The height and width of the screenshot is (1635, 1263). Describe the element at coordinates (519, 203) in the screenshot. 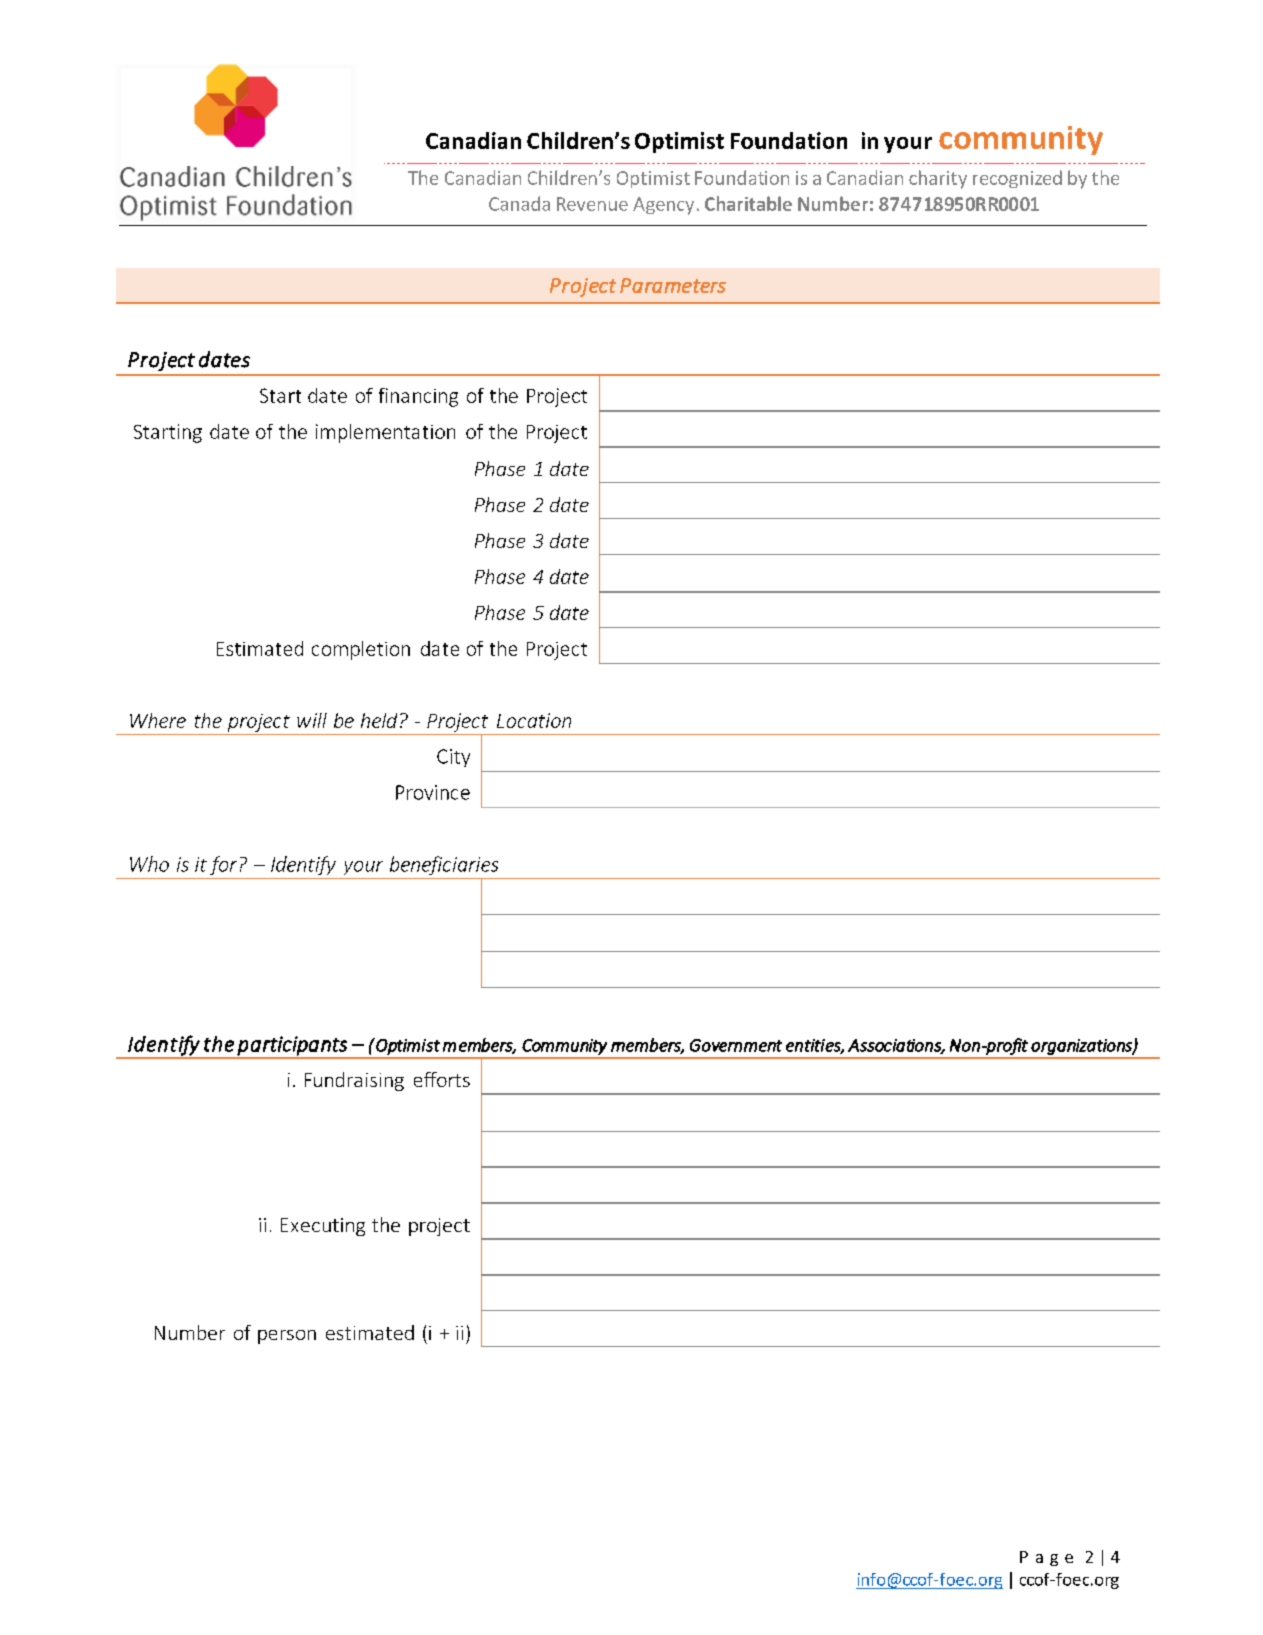

I see `Canada` at that location.
